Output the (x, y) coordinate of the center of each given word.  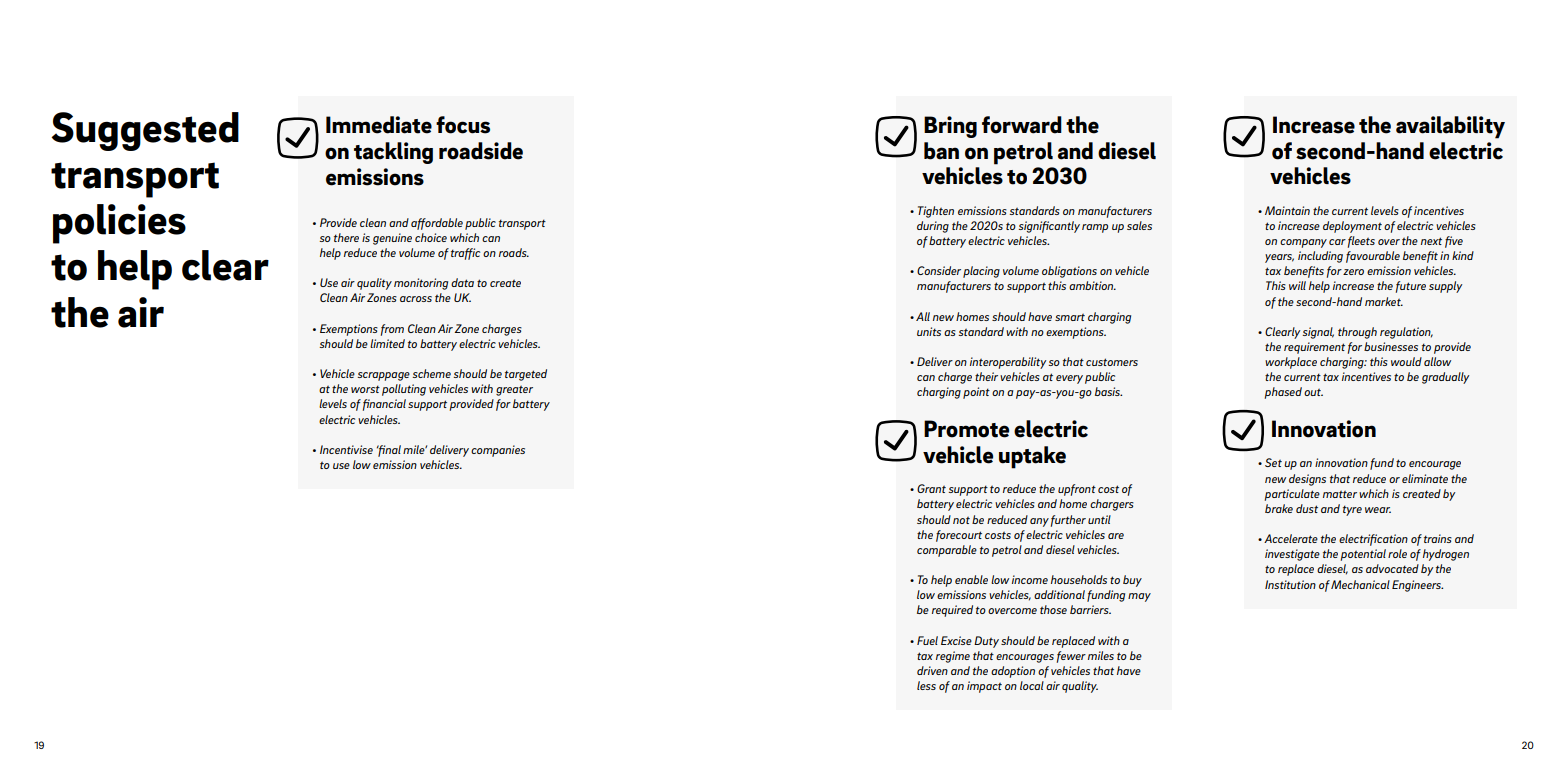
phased (1283, 393)
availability (1450, 127)
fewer (1071, 657)
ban (941, 151)
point (976, 393)
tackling (393, 153)
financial (384, 405)
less (926, 685)
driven (932, 670)
